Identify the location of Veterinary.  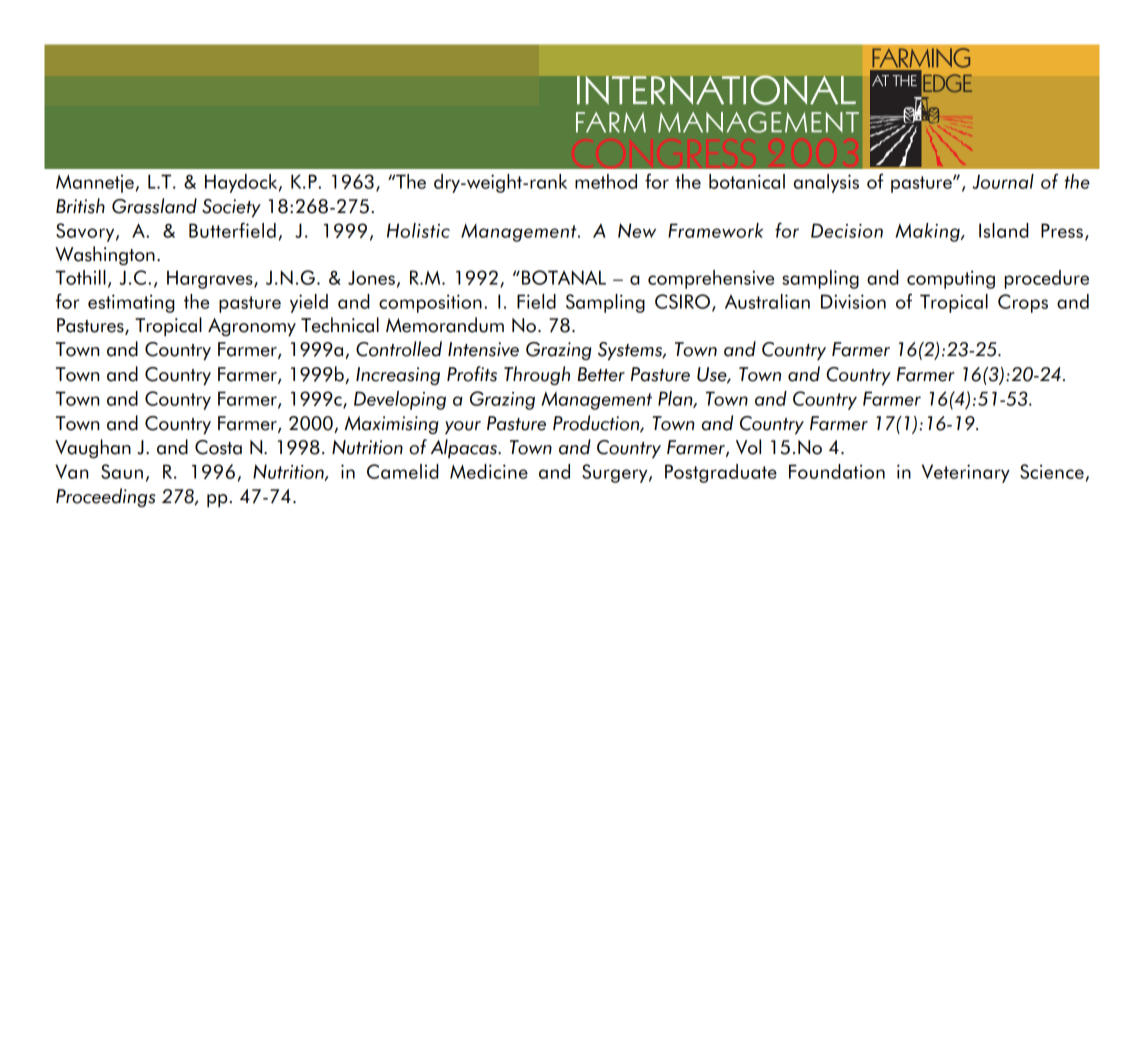
(966, 473).
